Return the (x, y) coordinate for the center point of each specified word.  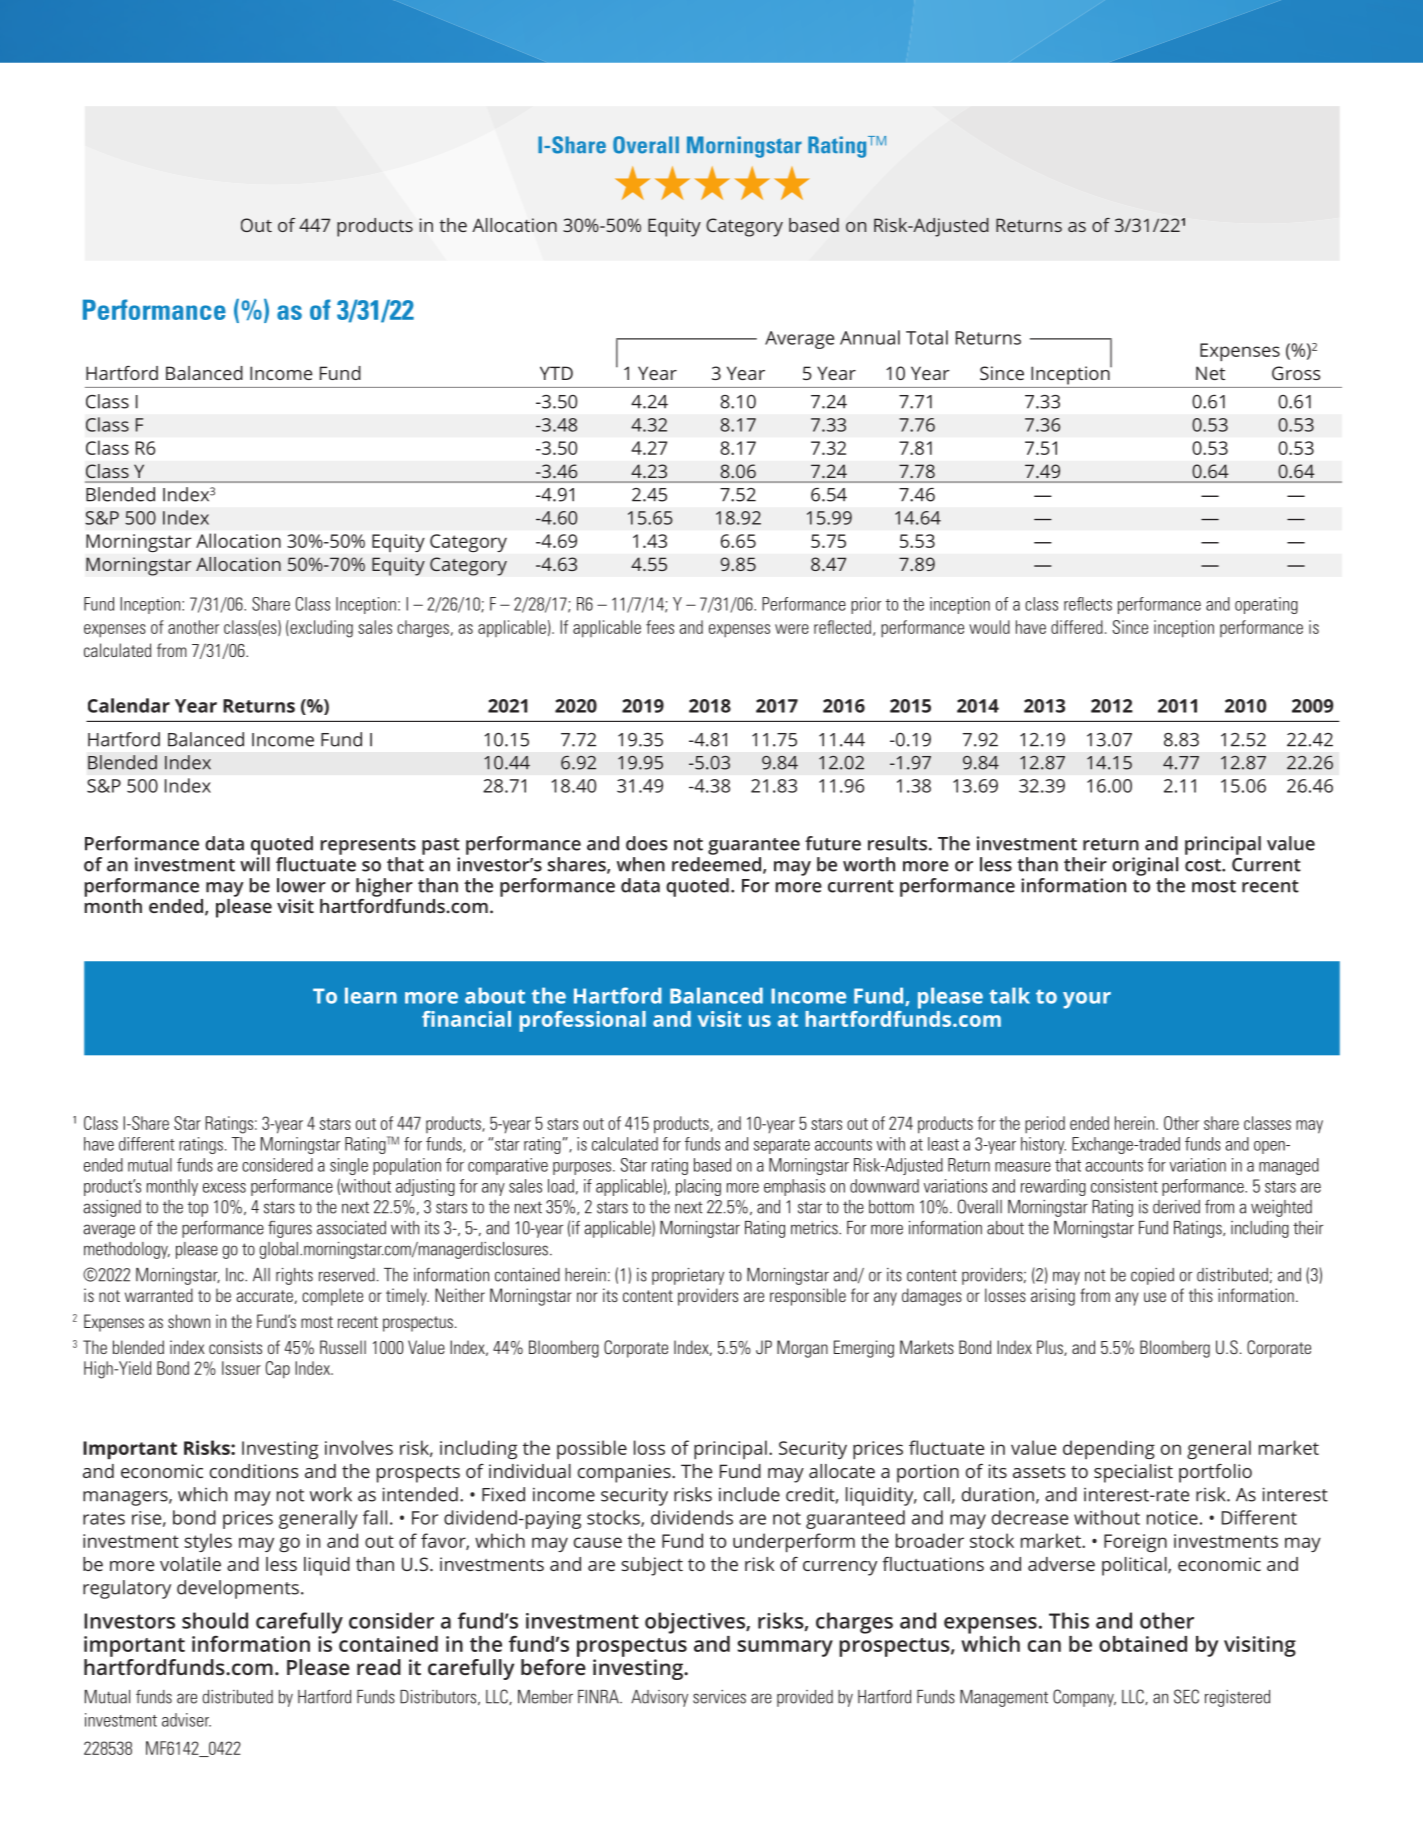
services (719, 1697)
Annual (870, 337)
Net (1210, 373)
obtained (1143, 1644)
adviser (186, 1720)
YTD (556, 373)
